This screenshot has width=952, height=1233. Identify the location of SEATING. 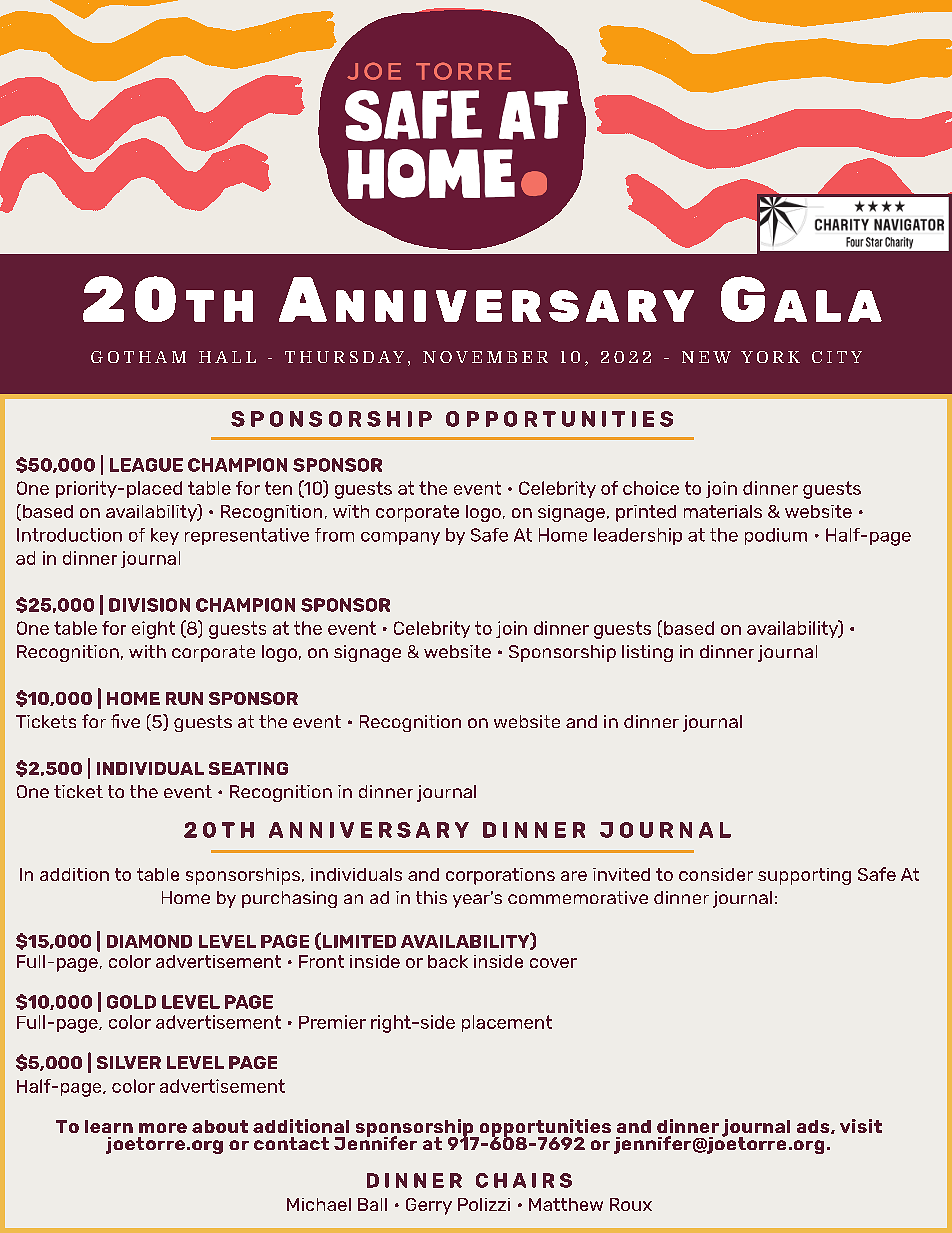
(248, 768).
